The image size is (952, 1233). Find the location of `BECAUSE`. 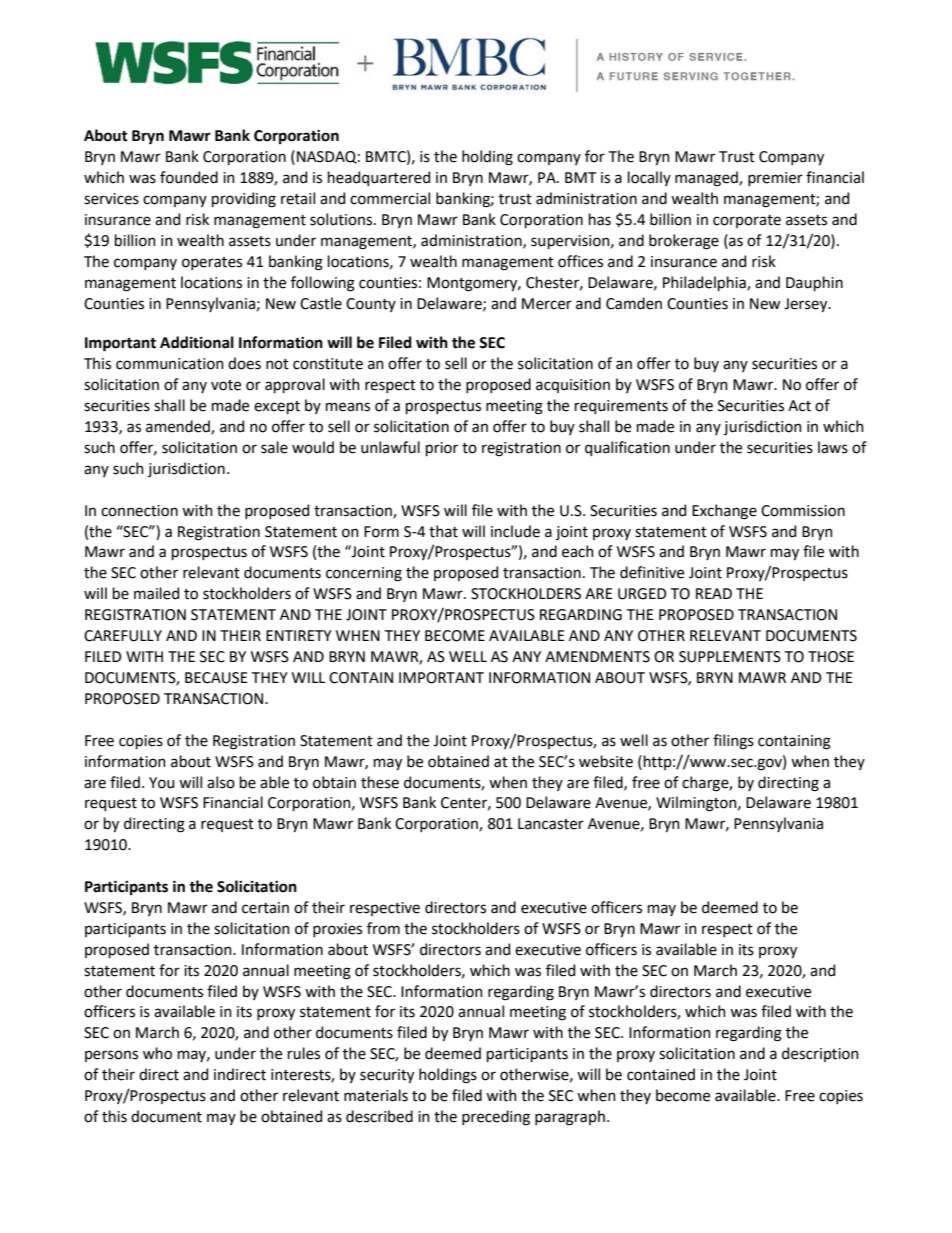

BECAUSE is located at coordinates (216, 678).
